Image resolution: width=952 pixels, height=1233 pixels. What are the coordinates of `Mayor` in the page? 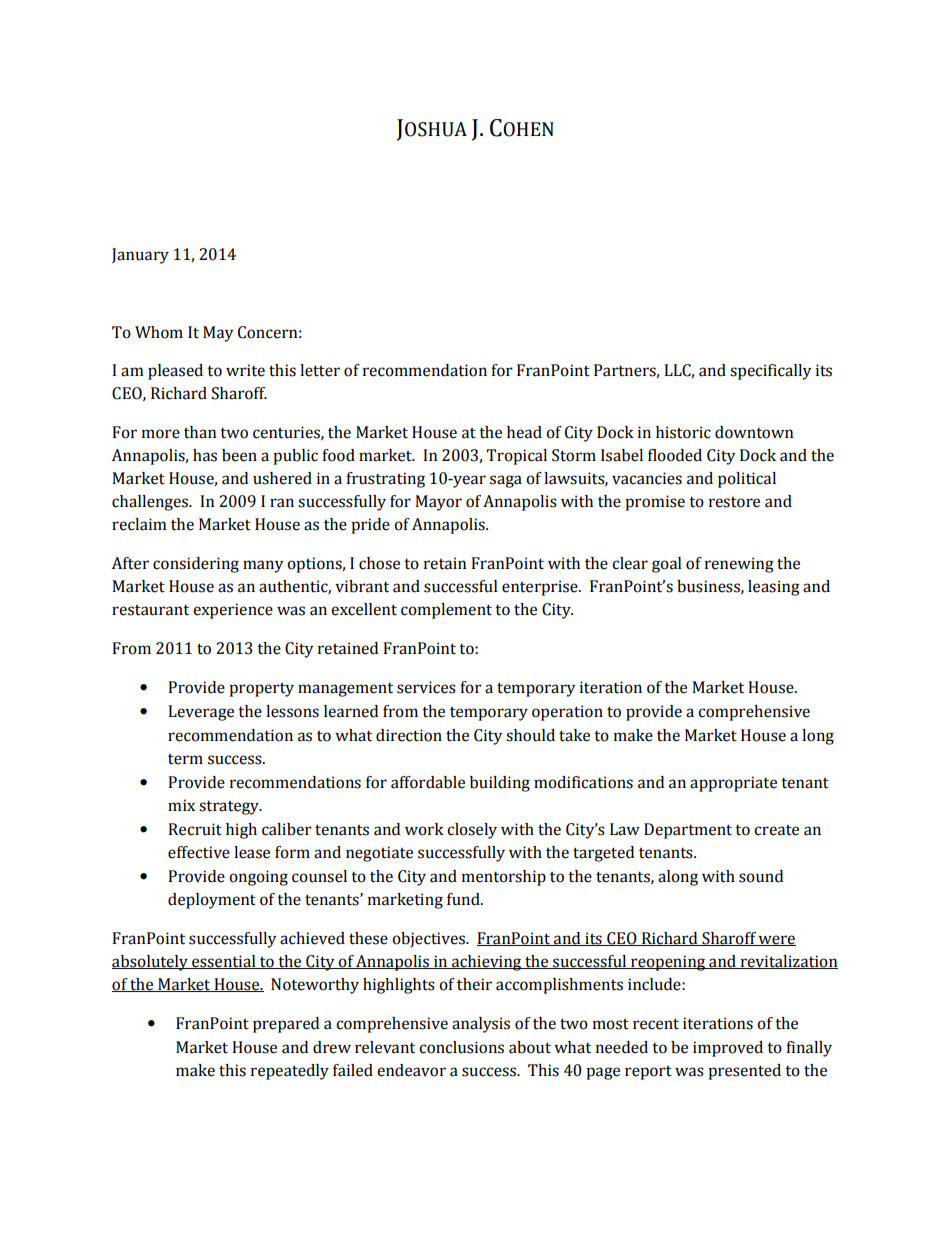 It's located at (438, 503).
